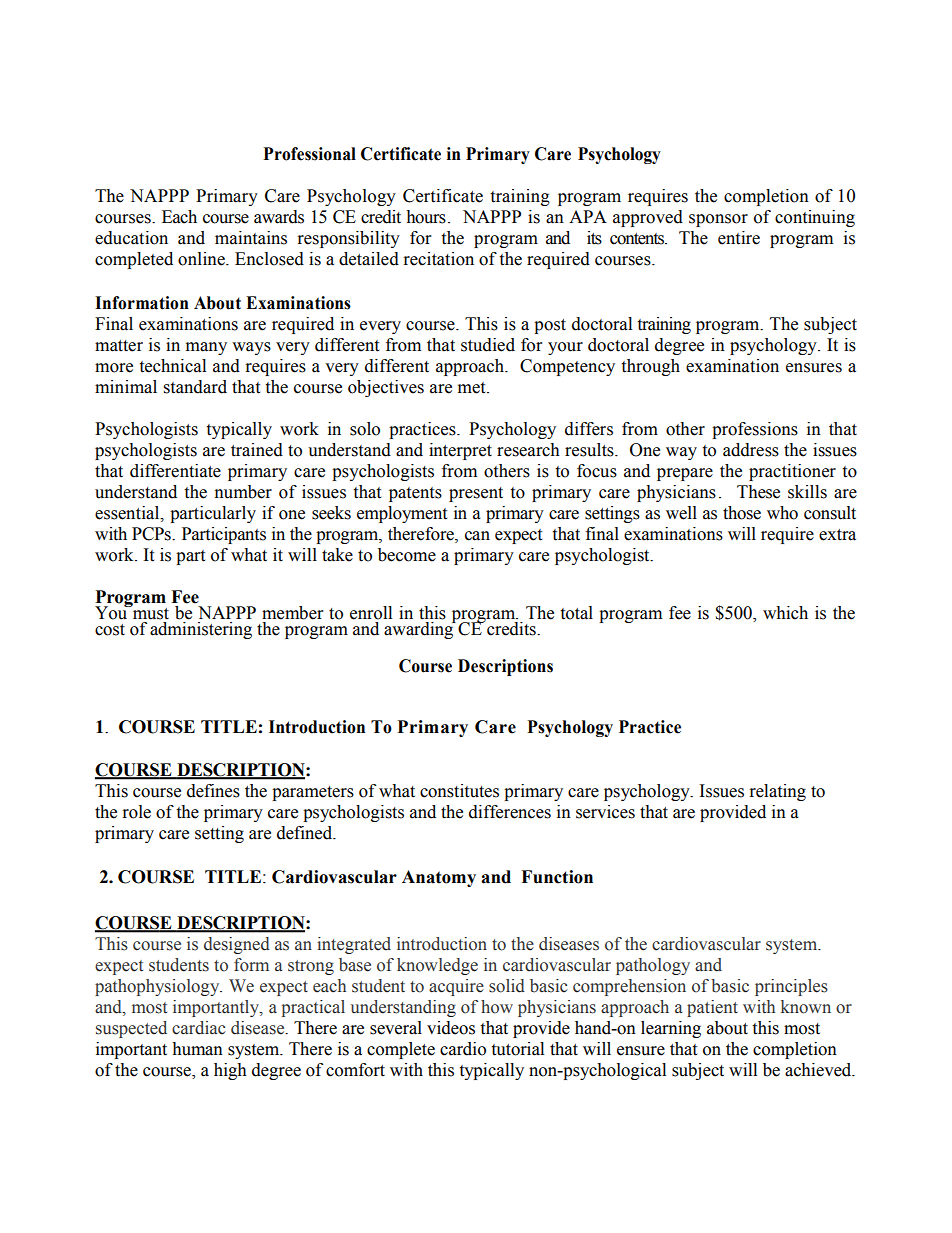  What do you see at coordinates (426, 217) in the screenshot?
I see `hours` at bounding box center [426, 217].
